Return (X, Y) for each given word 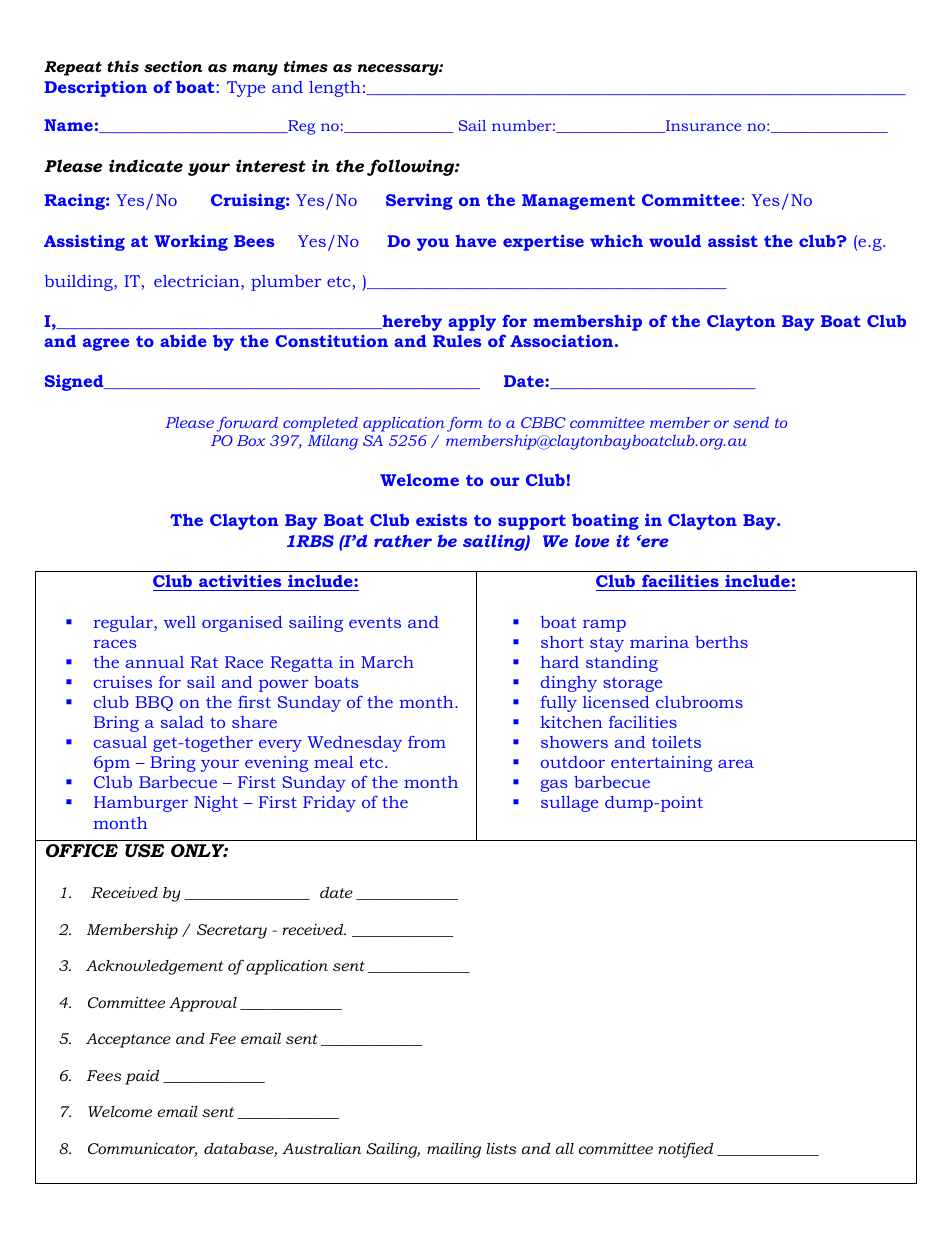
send (751, 422)
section (173, 66)
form (465, 424)
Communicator (142, 1150)
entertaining (661, 764)
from (427, 742)
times (306, 66)
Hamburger (141, 804)
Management (578, 202)
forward (247, 424)
